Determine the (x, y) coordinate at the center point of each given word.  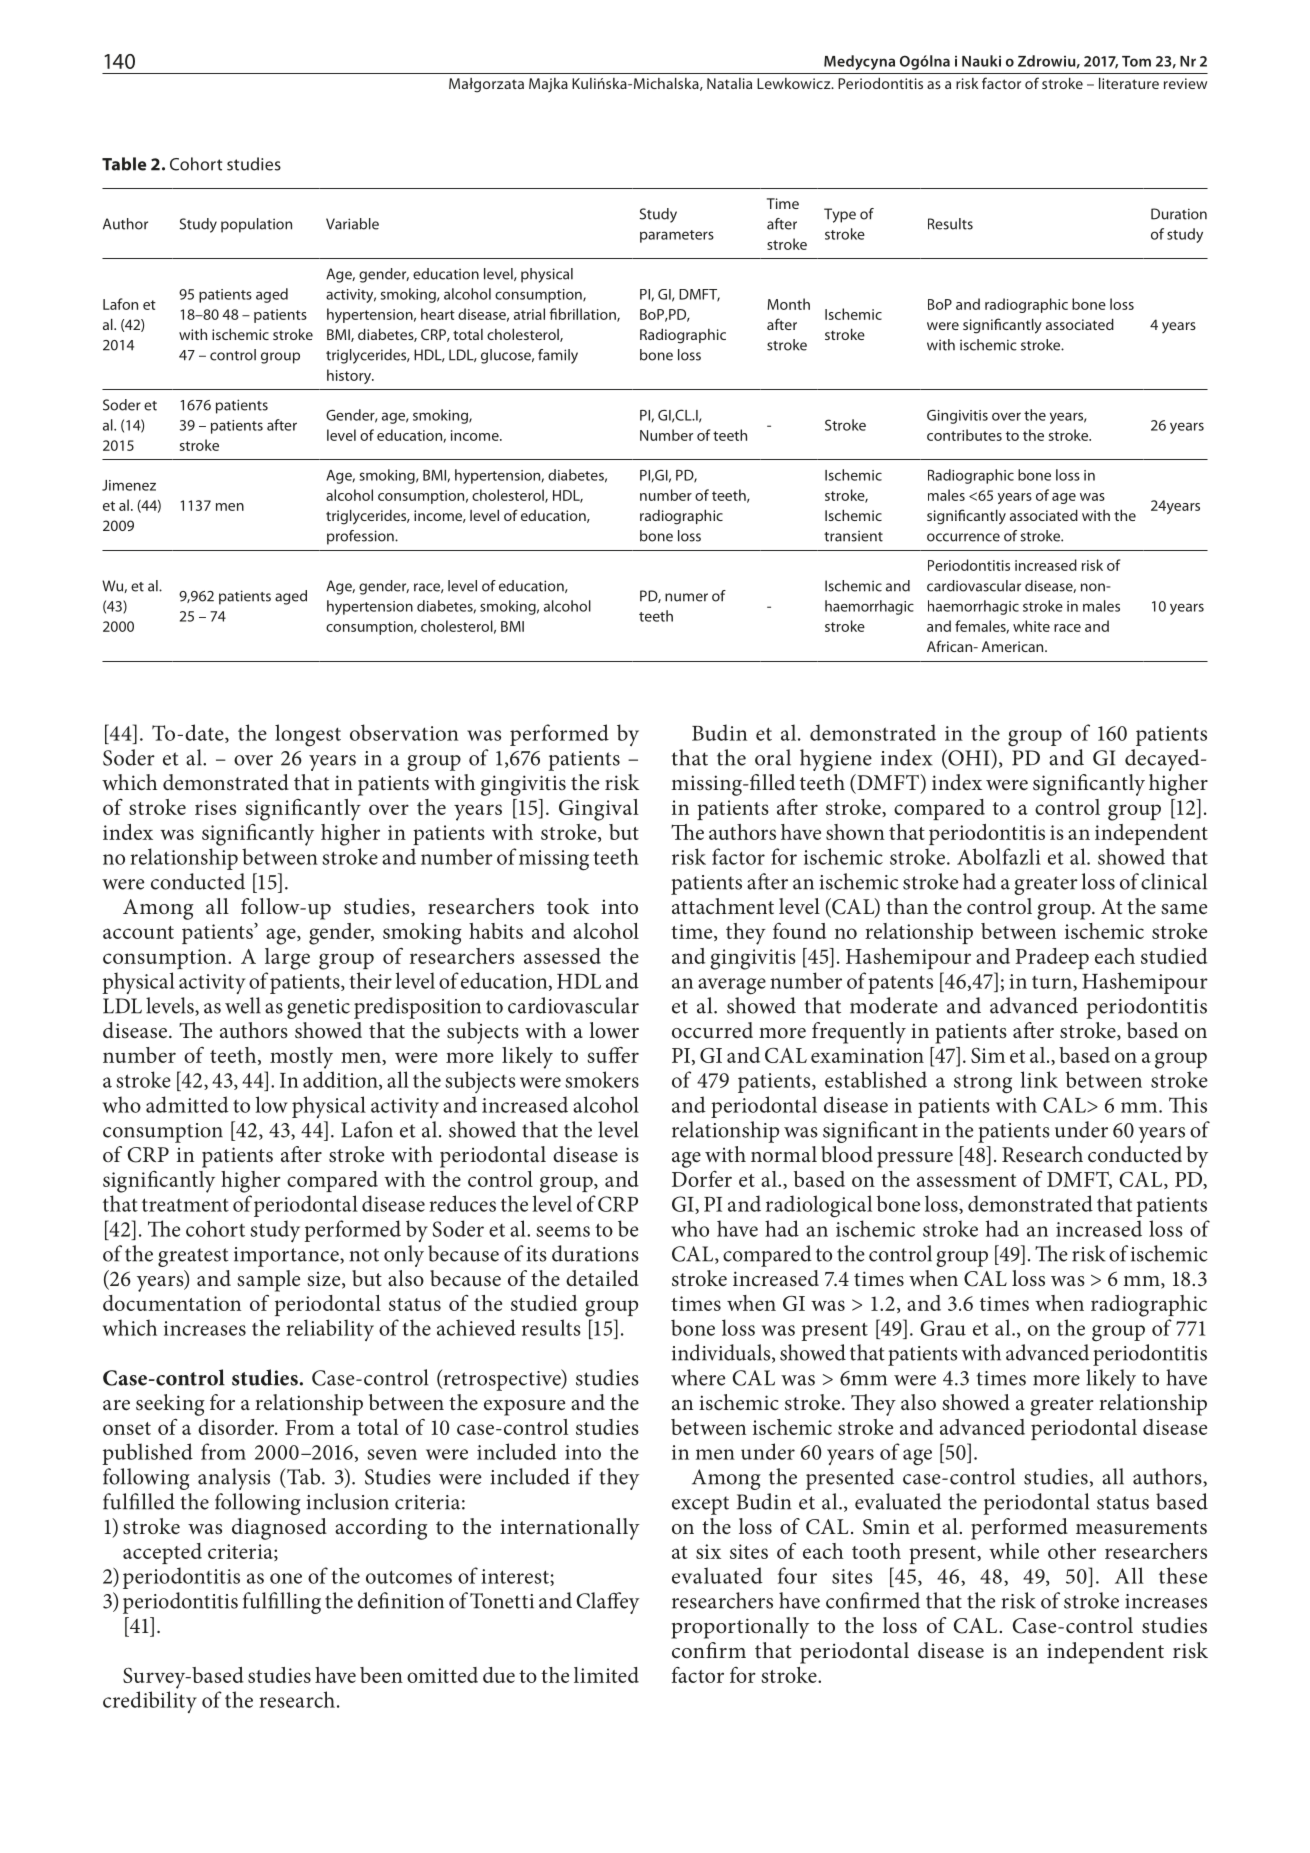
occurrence (963, 537)
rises (215, 807)
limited (606, 1675)
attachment (723, 906)
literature (1129, 83)
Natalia (729, 83)
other (1072, 1551)
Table (124, 164)
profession (361, 537)
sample (268, 1281)
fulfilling (282, 1603)
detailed (602, 1278)
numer (686, 597)
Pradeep (1052, 958)
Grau (943, 1328)
